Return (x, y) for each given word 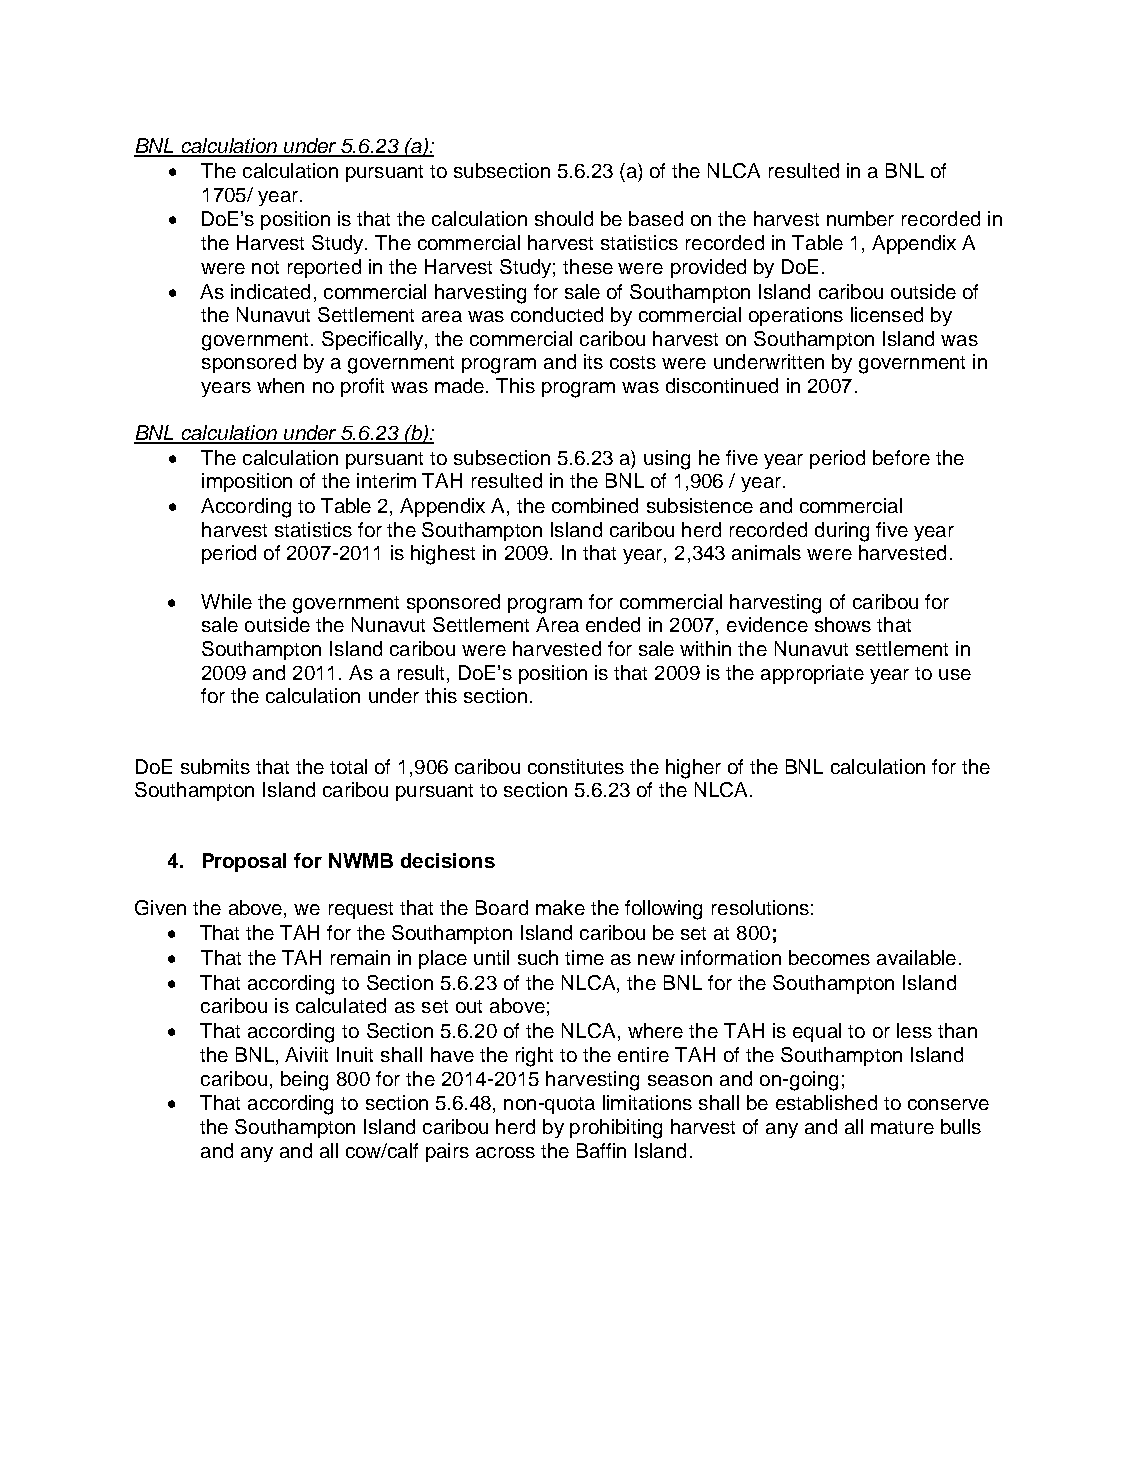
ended (613, 624)
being (304, 1081)
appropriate (812, 674)
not (265, 267)
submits (215, 766)
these (588, 266)
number (860, 218)
